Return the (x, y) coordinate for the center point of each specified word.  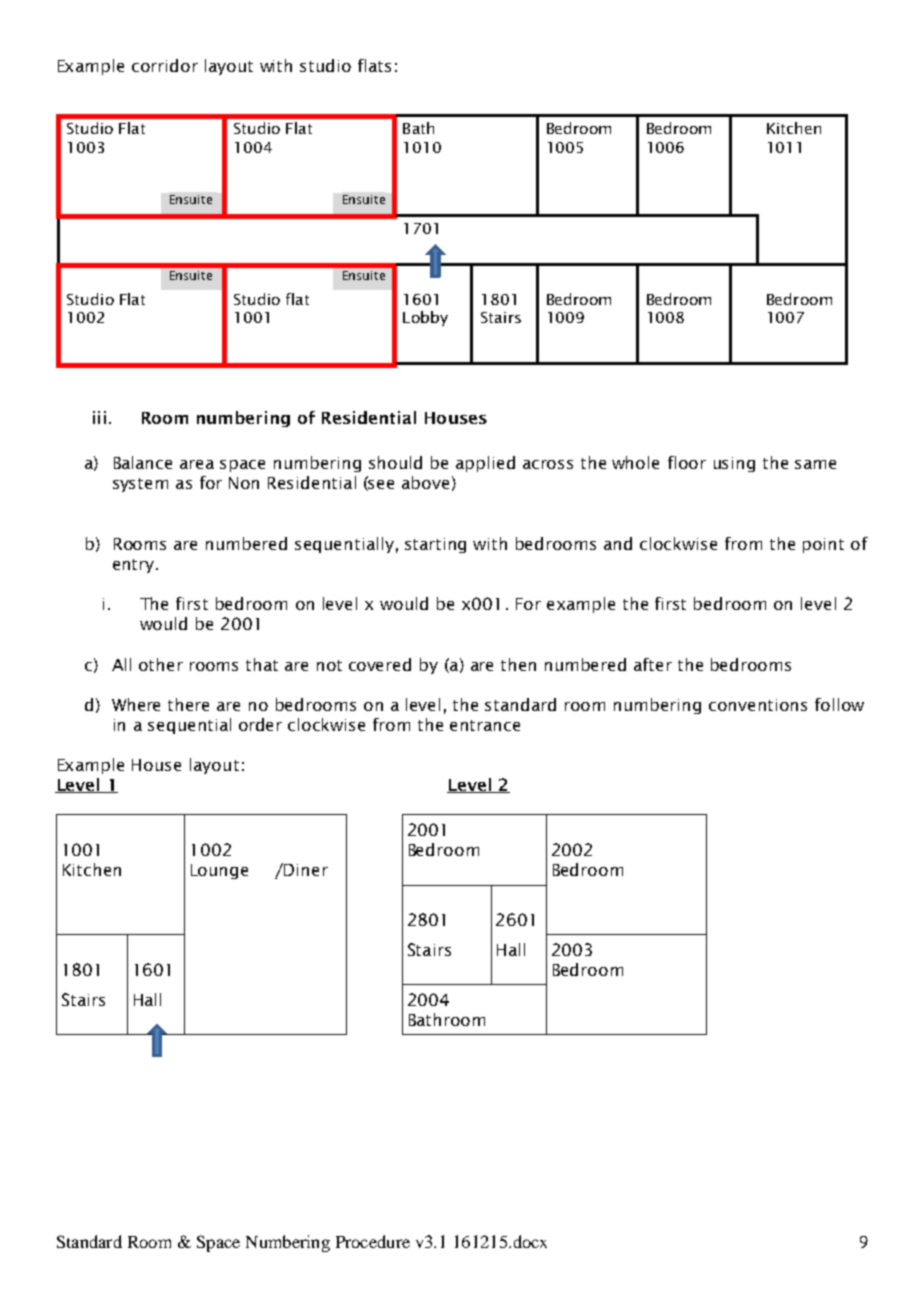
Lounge (219, 871)
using (734, 464)
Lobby (425, 318)
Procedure (373, 1241)
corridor (165, 65)
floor (687, 462)
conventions (758, 705)
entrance (485, 725)
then (518, 664)
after (653, 664)
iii (99, 417)
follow (839, 704)
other (161, 664)
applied (485, 464)
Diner (305, 869)
